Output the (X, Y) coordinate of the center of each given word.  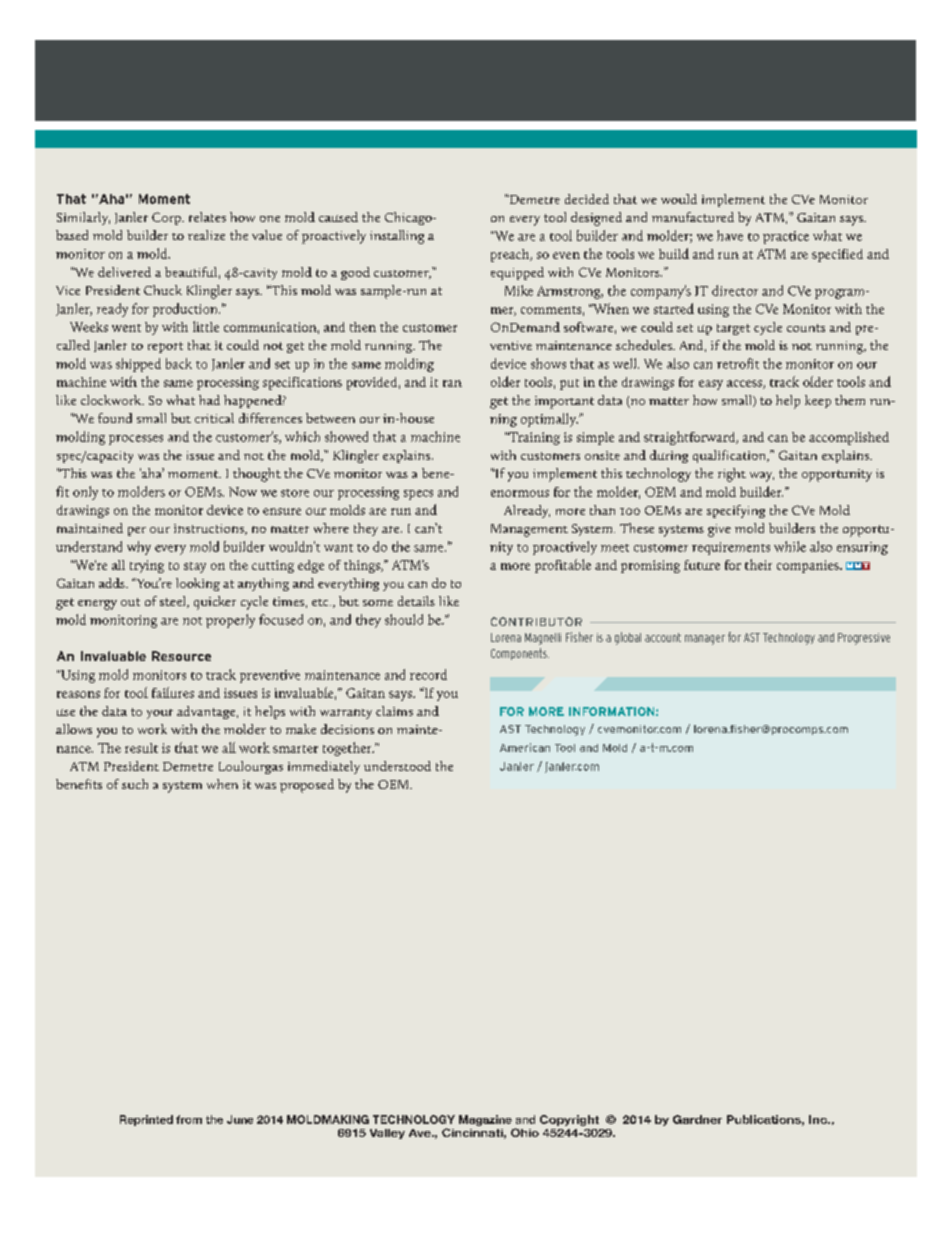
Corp (167, 218)
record (428, 674)
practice (786, 237)
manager (705, 640)
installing (397, 237)
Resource (181, 656)
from (189, 1119)
